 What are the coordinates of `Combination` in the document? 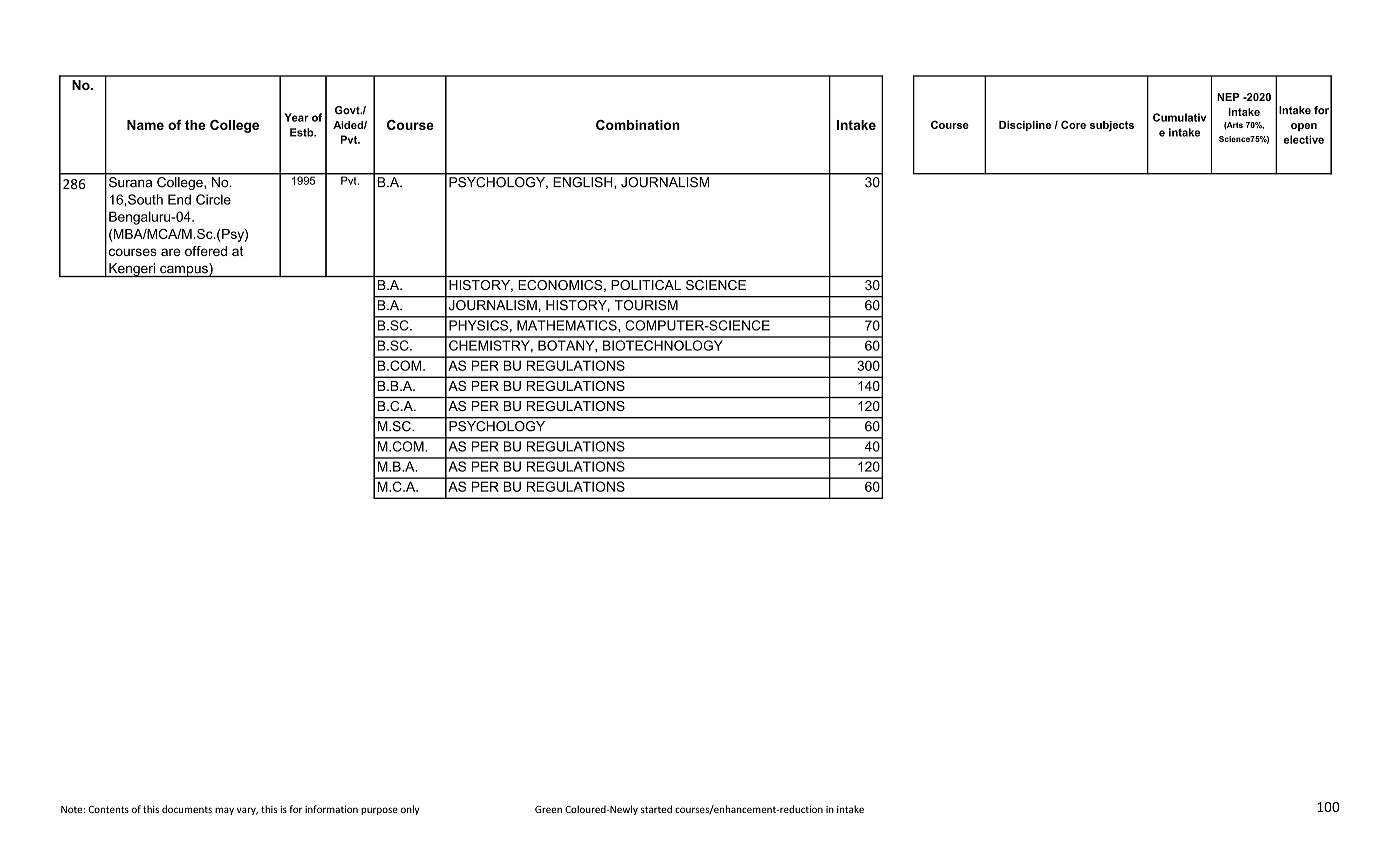 It's located at (638, 125).
